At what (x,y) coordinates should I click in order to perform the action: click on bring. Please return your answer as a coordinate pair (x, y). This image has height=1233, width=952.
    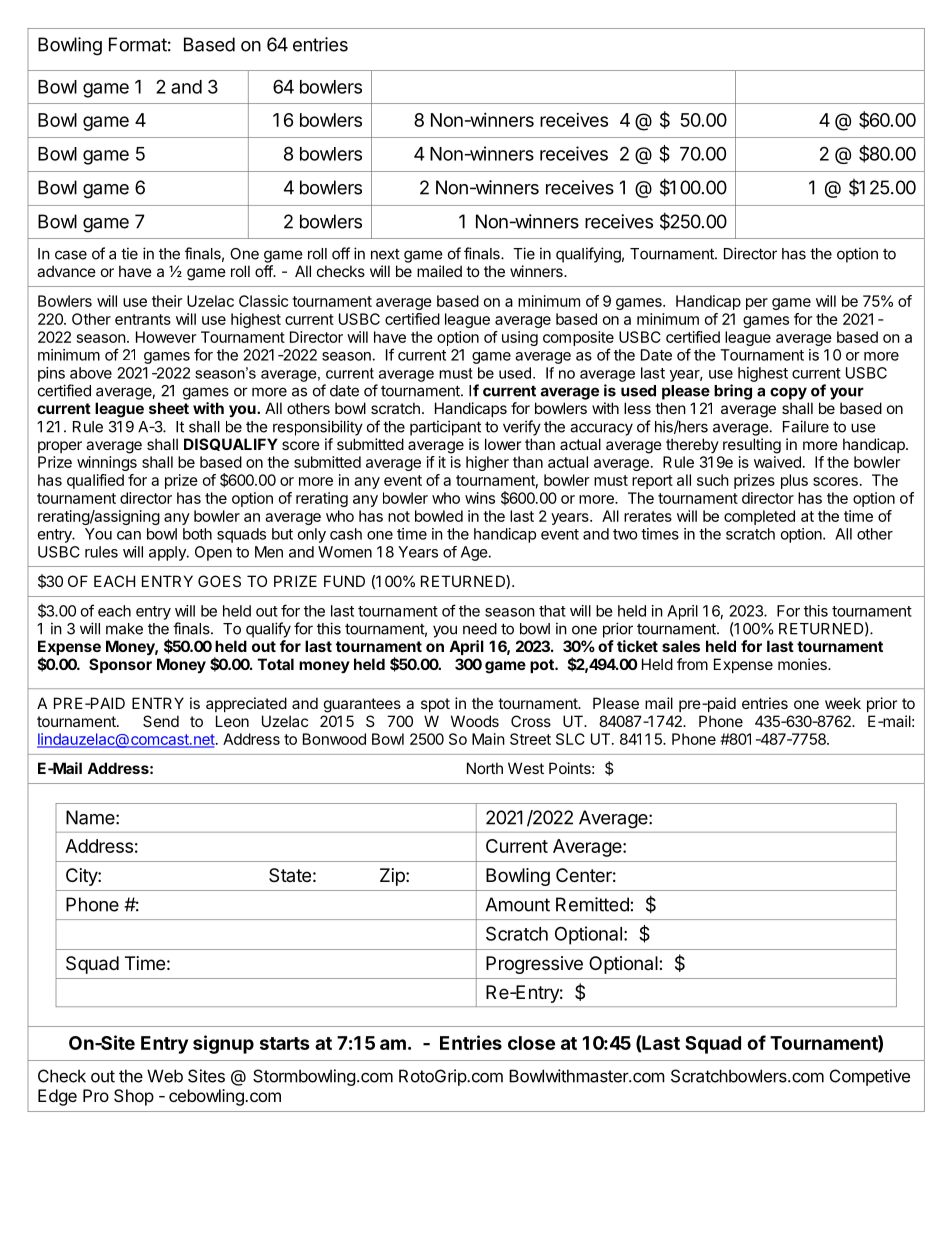
    Looking at the image, I should click on (733, 392).
